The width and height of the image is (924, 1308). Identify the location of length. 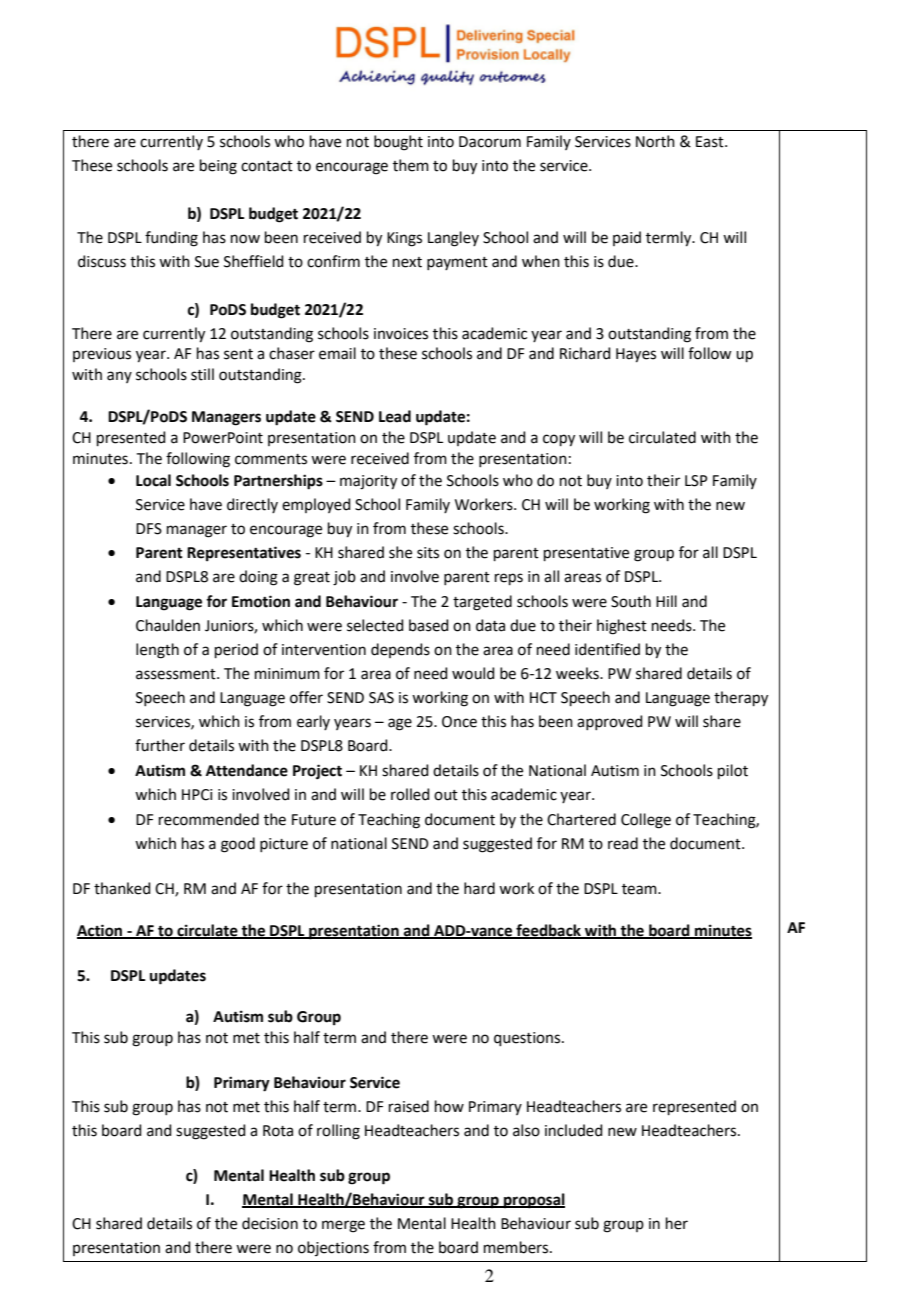
(157, 651).
